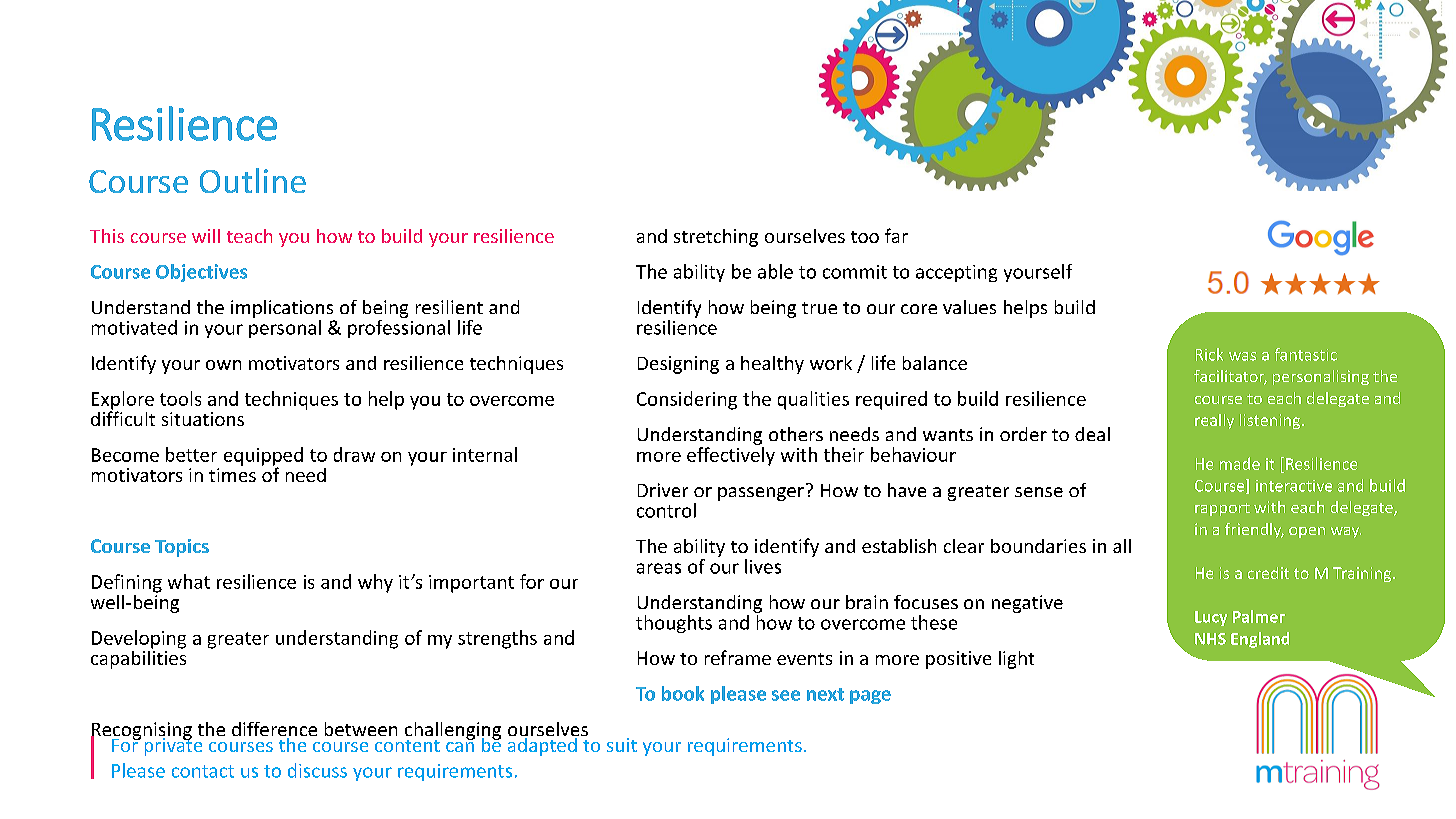  What do you see at coordinates (896, 235) in the document?
I see `far` at bounding box center [896, 235].
